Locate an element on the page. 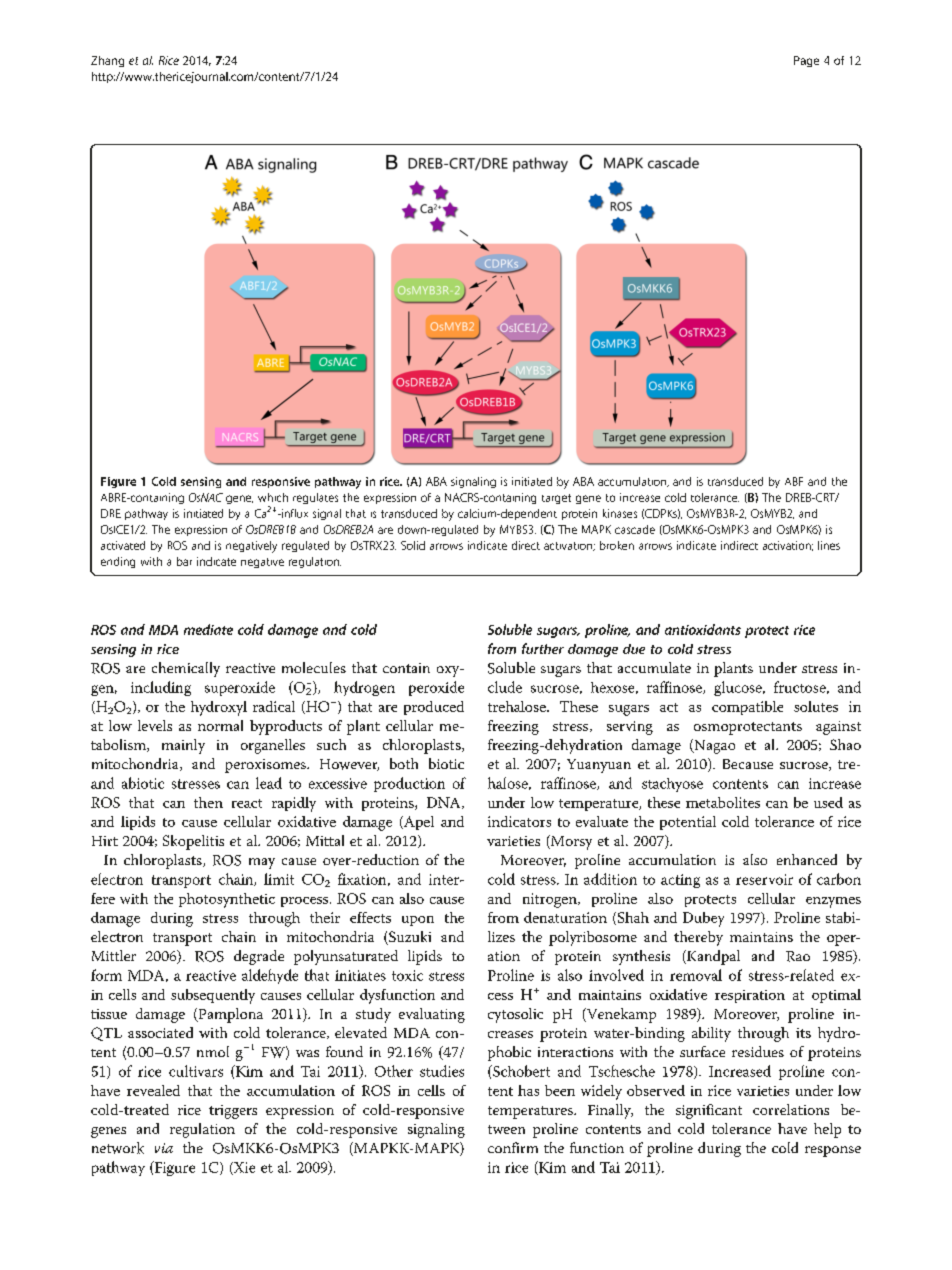 The width and height of the page is (952, 1270). ABF is located at coordinates (794, 481).
